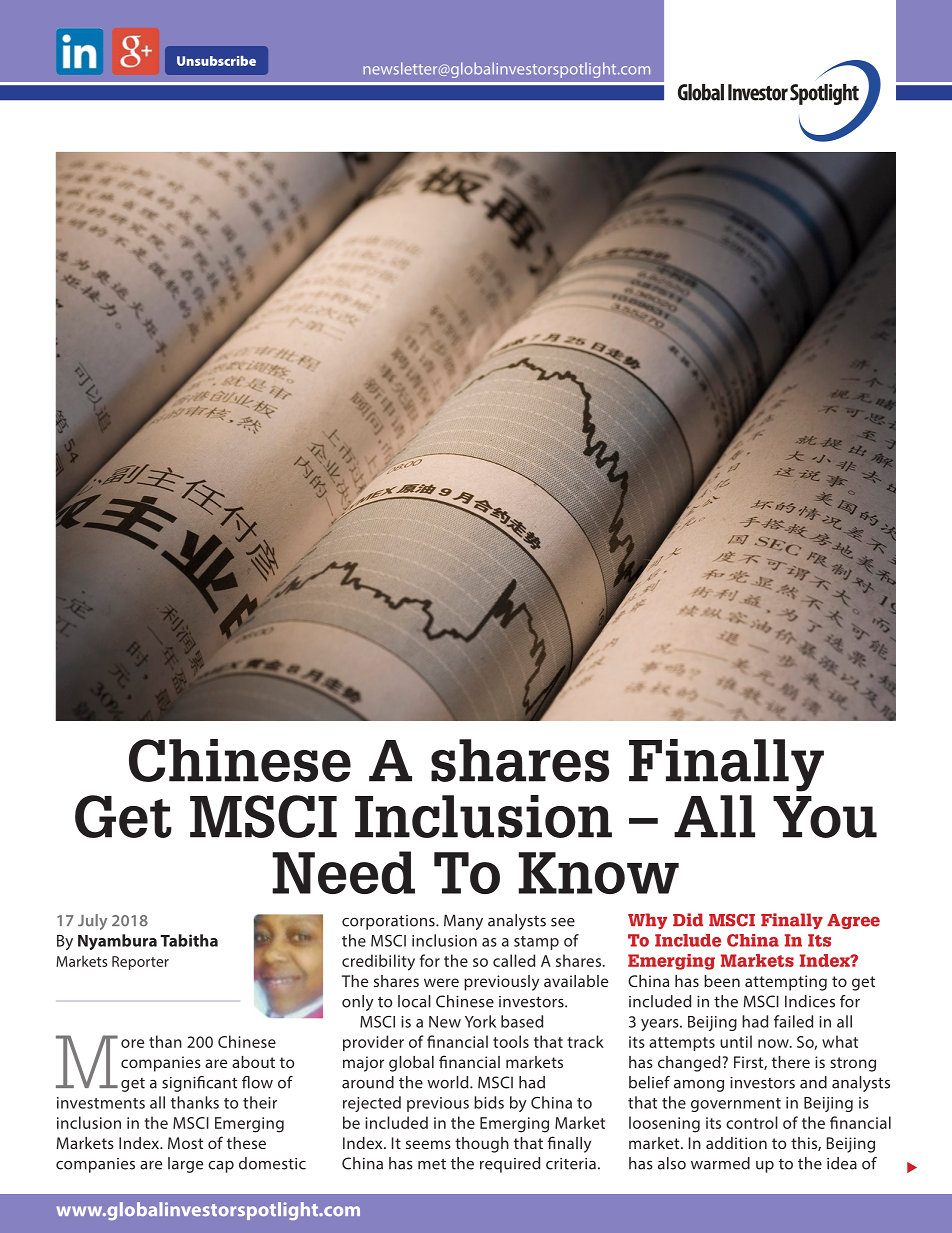  What do you see at coordinates (463, 922) in the page?
I see `Many` at bounding box center [463, 922].
